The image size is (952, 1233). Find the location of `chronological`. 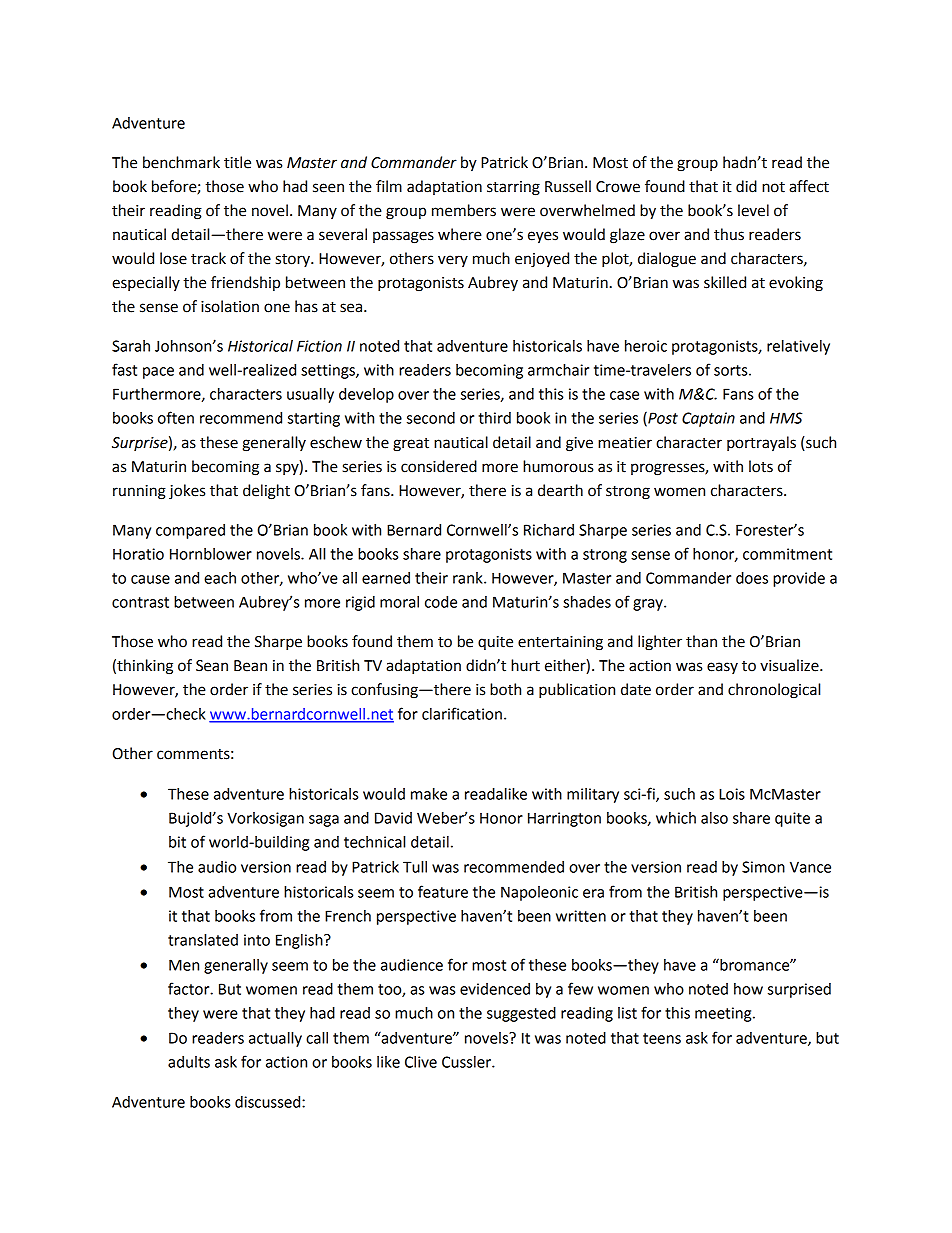

chronological is located at coordinates (774, 691).
